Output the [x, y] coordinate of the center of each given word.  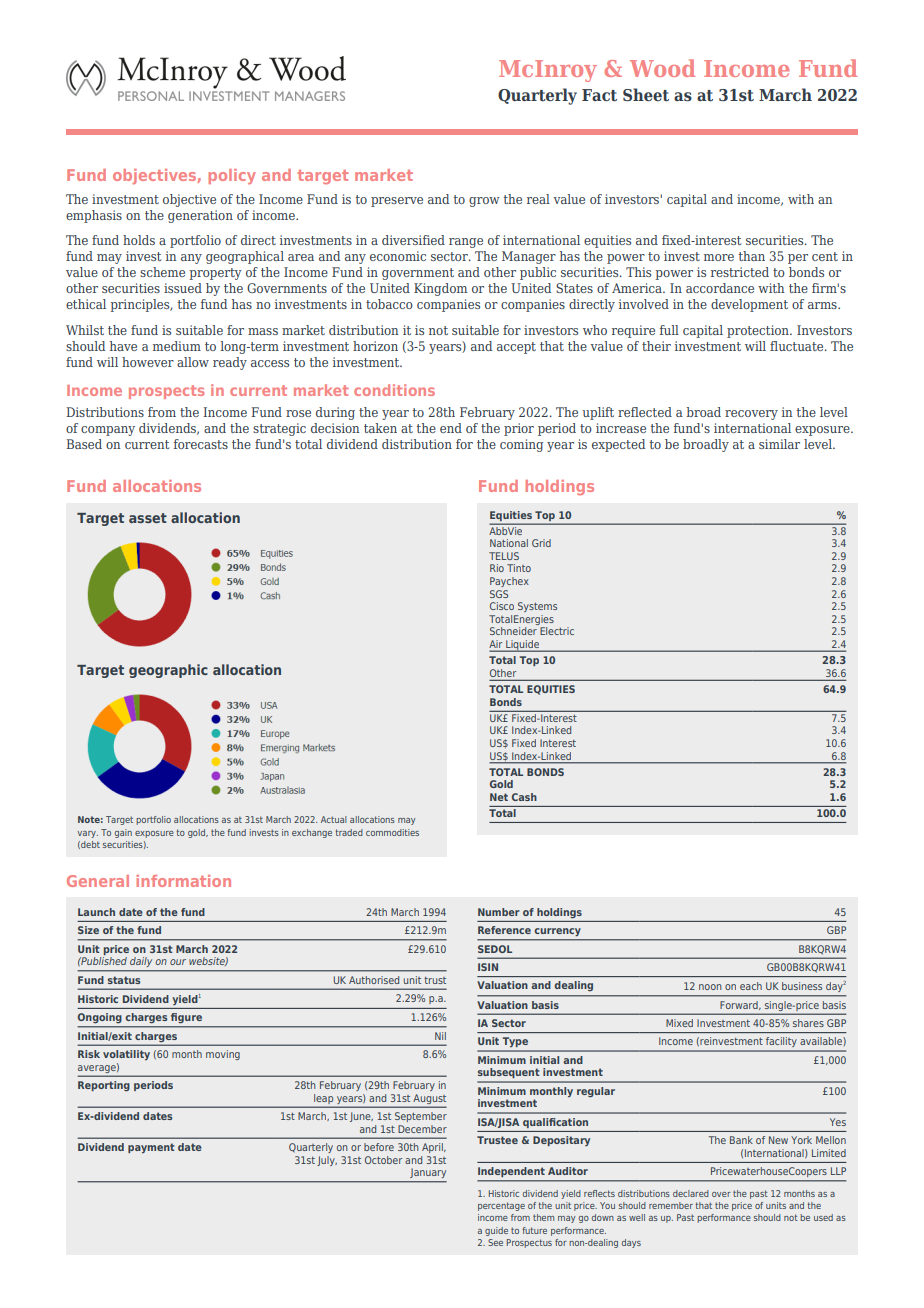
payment [151, 1148]
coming [521, 445]
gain [123, 833]
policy [232, 176]
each [751, 986]
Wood [662, 68]
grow [484, 202]
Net [499, 797]
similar [779, 444]
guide [496, 1231]
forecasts [201, 444]
